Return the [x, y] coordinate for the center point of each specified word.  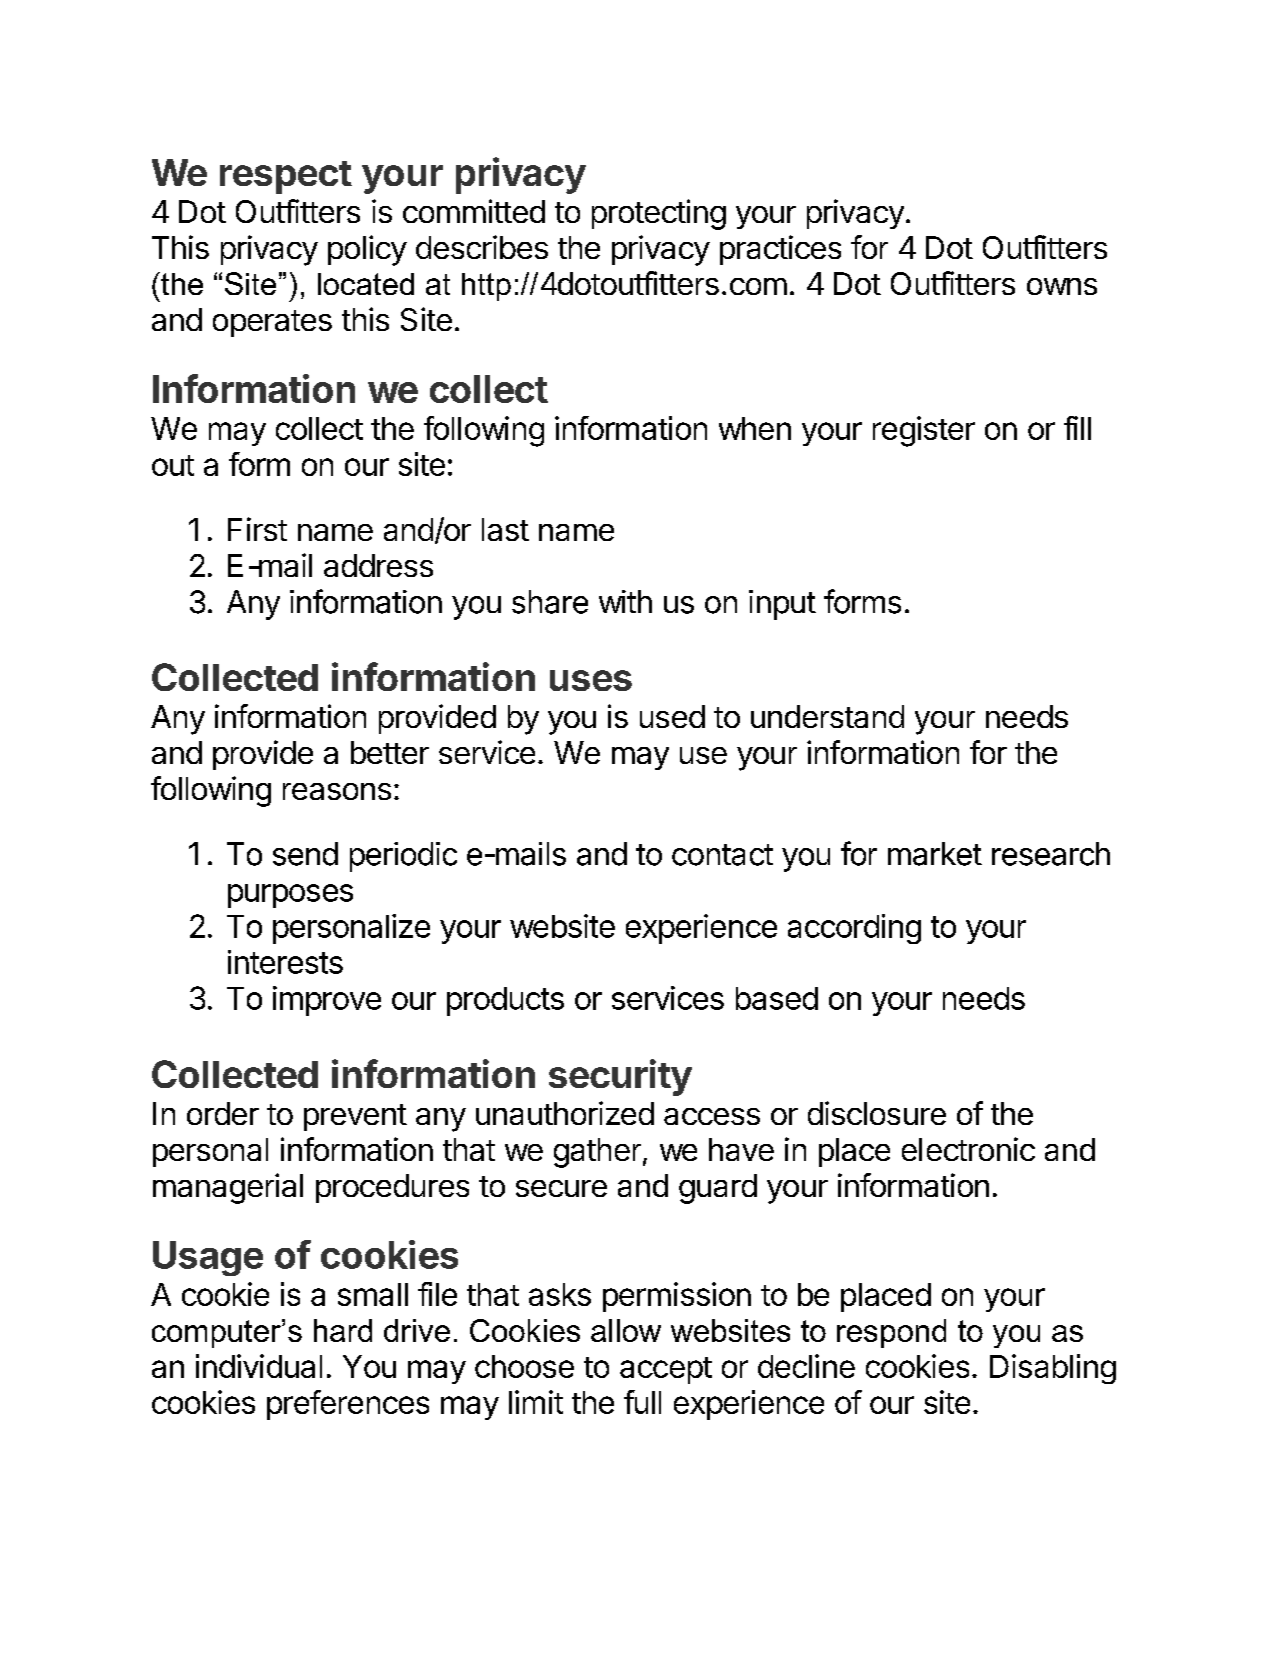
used [672, 716]
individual [259, 1366]
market [935, 854]
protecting [659, 214]
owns [1062, 286]
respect [286, 177]
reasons [337, 791]
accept [666, 1370]
